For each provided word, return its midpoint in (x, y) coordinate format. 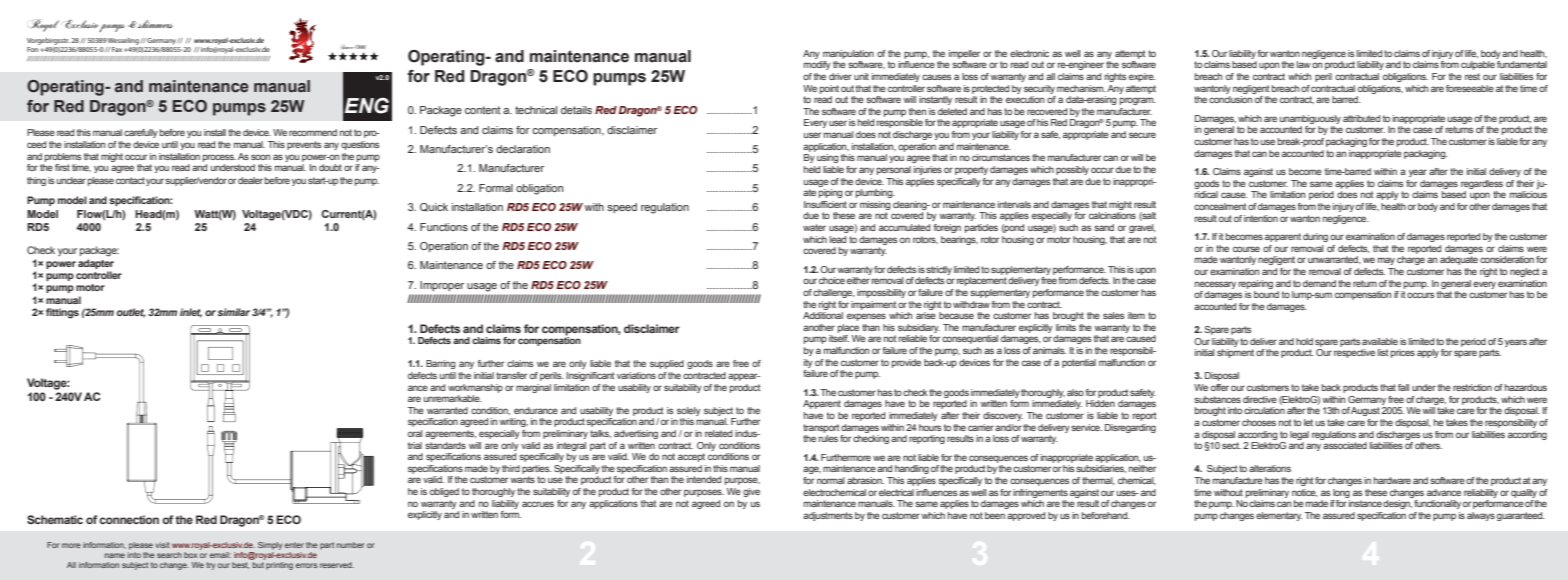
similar (233, 312)
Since (347, 47)
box (190, 555)
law (1303, 64)
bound (1266, 294)
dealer (250, 180)
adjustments (828, 516)
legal (1299, 435)
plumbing (875, 193)
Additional (823, 315)
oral (415, 433)
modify (817, 65)
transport (821, 428)
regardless (1482, 184)
